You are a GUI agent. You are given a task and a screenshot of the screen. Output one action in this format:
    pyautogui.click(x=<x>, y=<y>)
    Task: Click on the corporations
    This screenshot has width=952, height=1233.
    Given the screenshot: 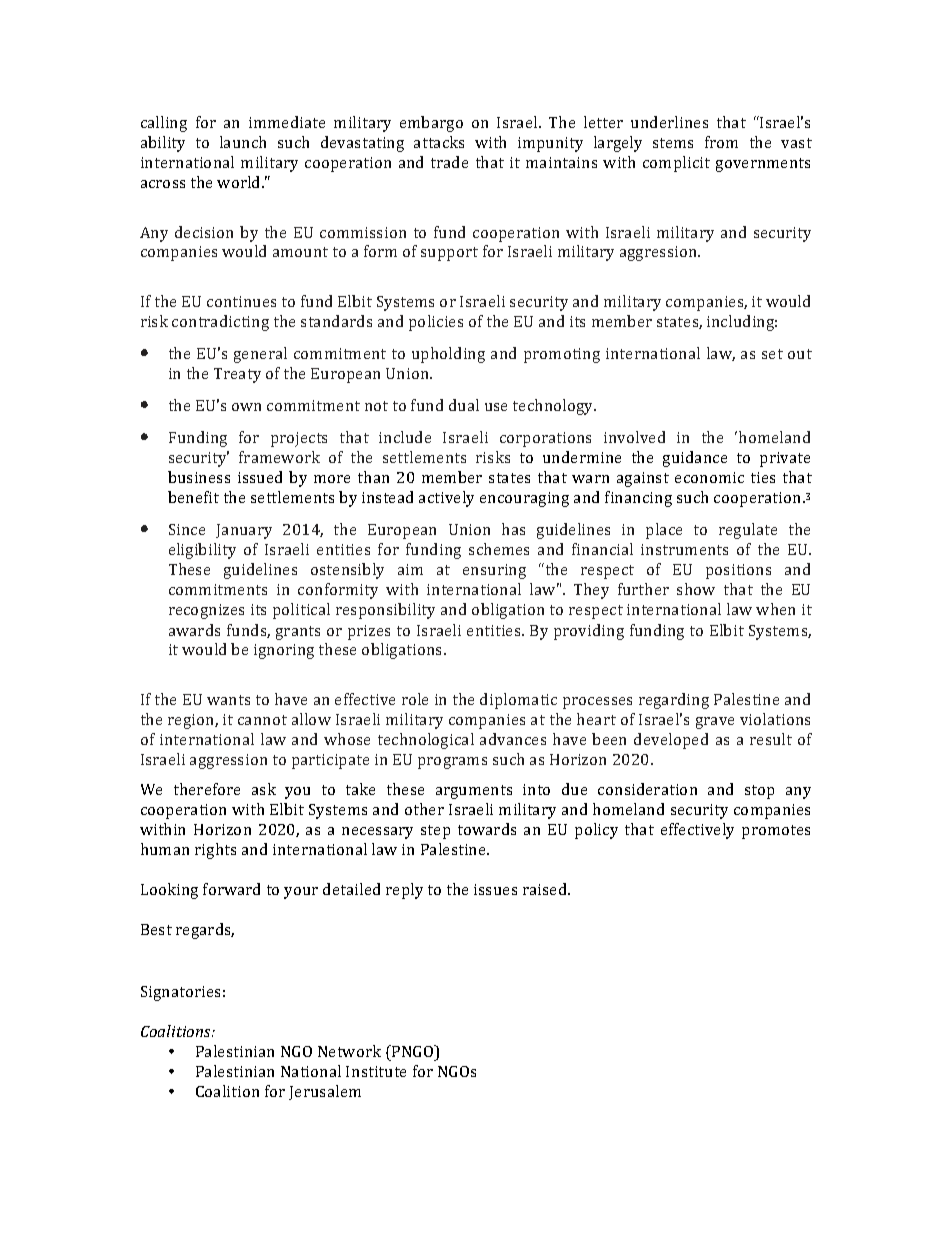 What is the action you would take?
    pyautogui.click(x=545, y=439)
